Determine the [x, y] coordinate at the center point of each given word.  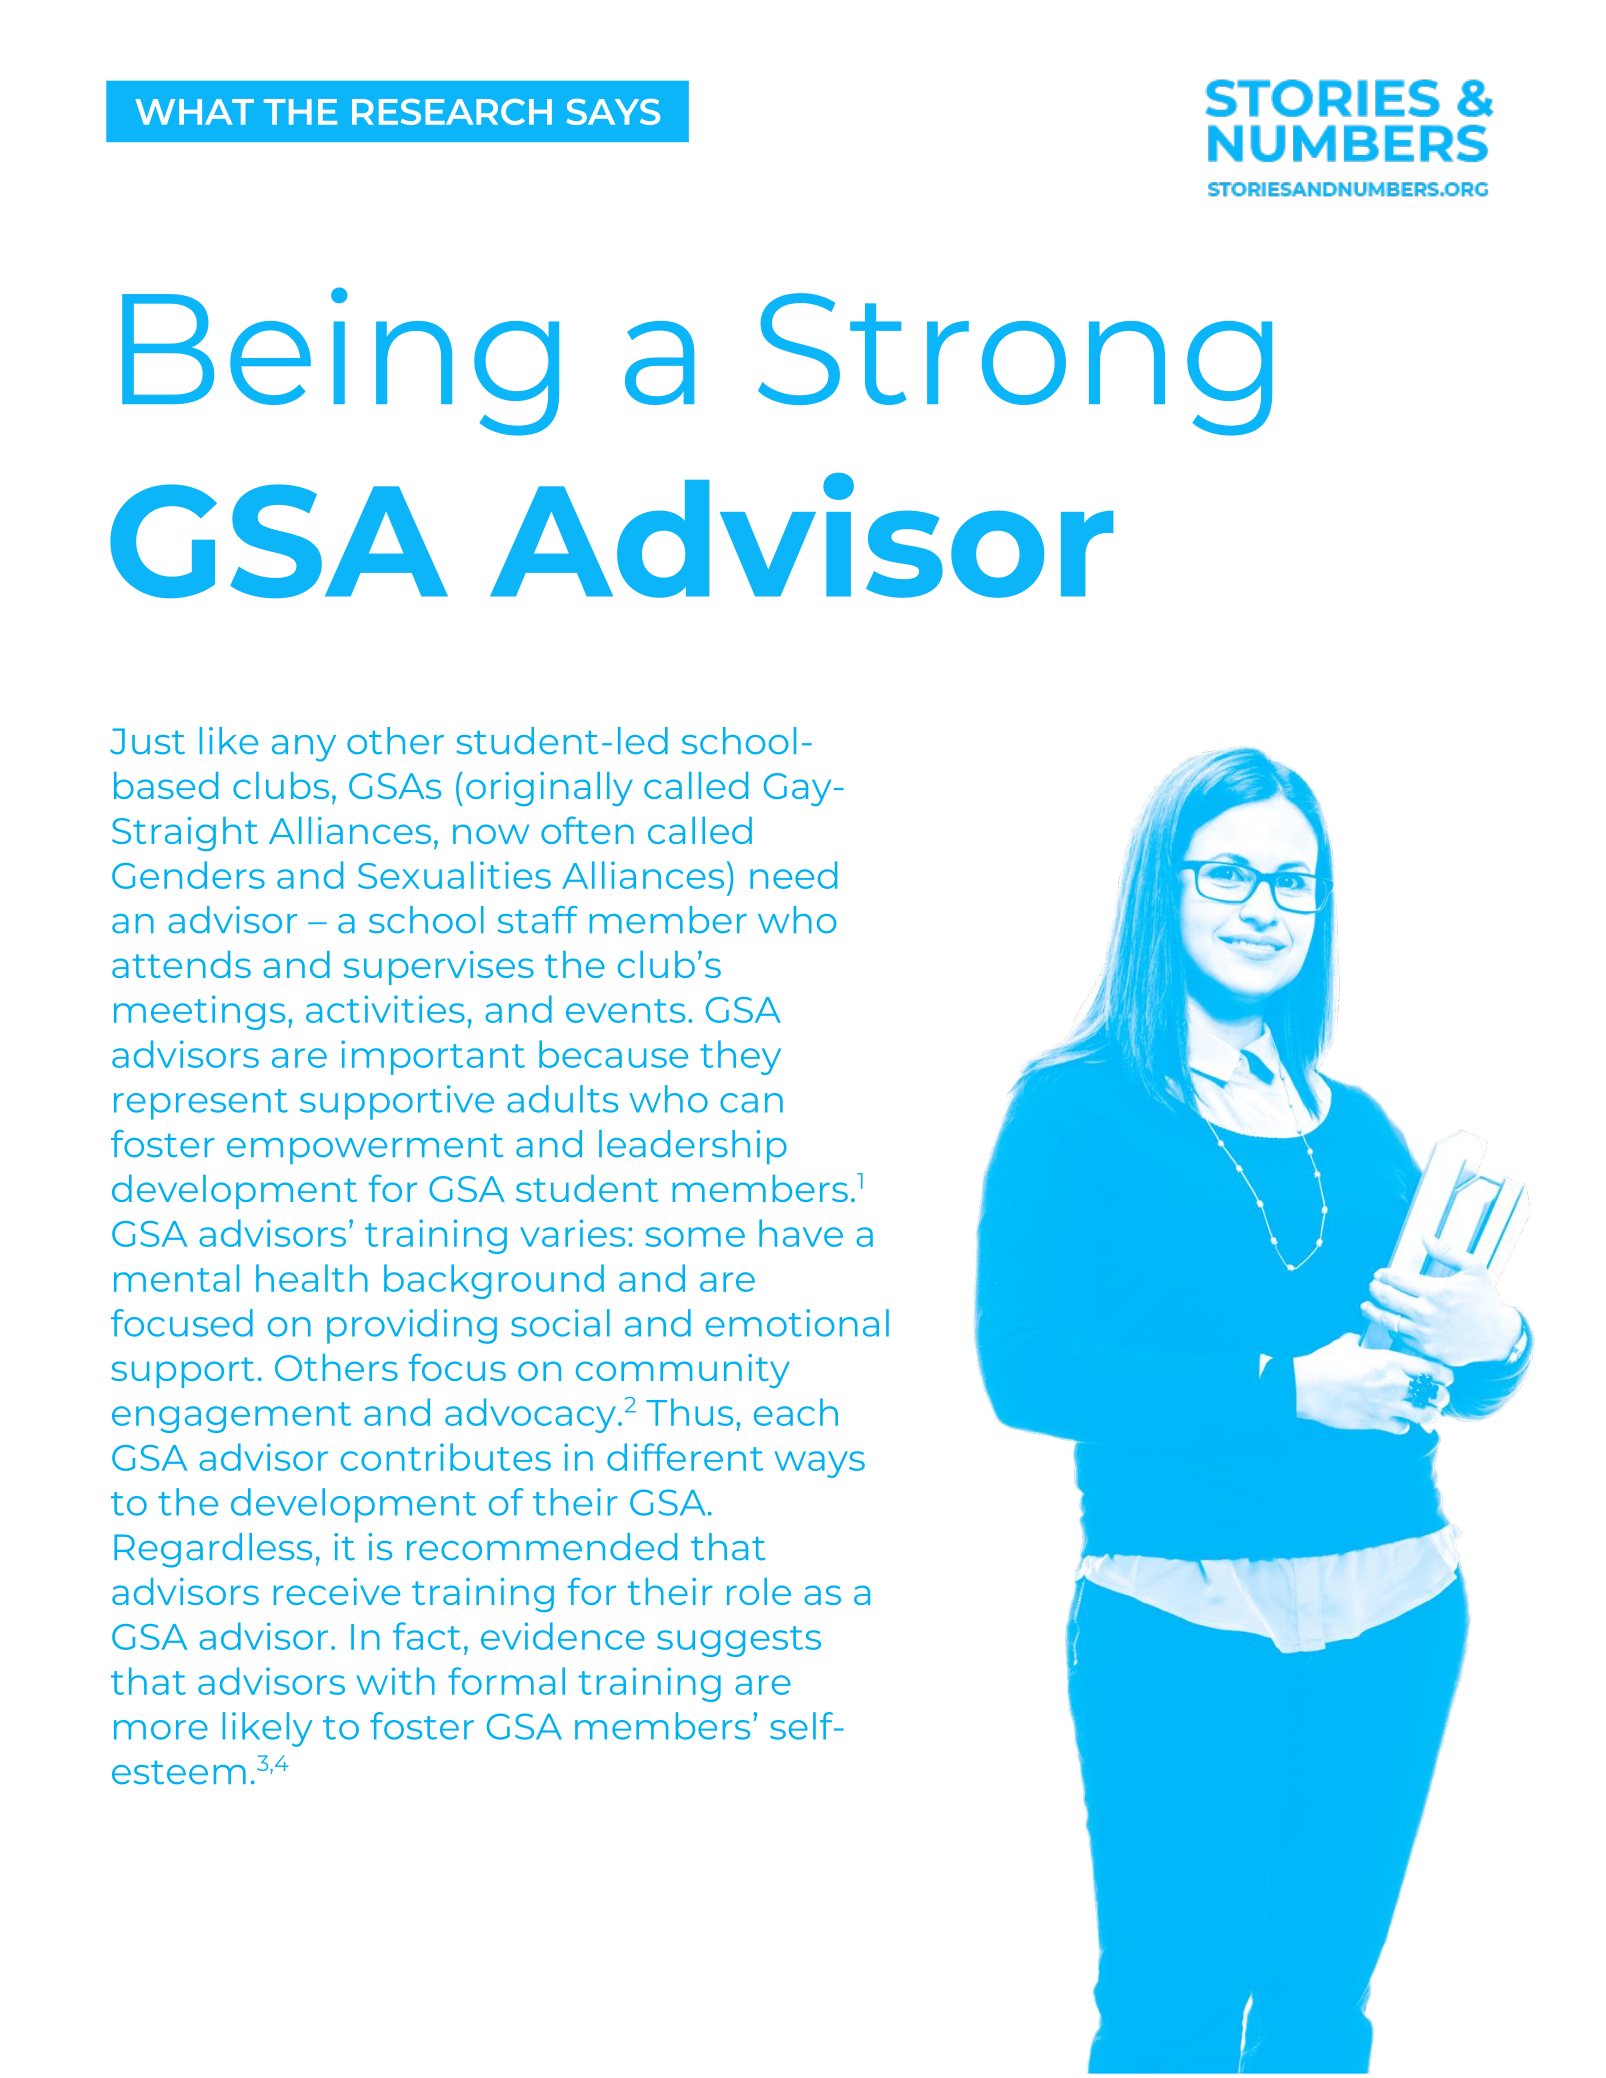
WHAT [194, 112]
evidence [563, 1636]
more [161, 1730]
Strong [1015, 364]
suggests [739, 1641]
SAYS [613, 112]
